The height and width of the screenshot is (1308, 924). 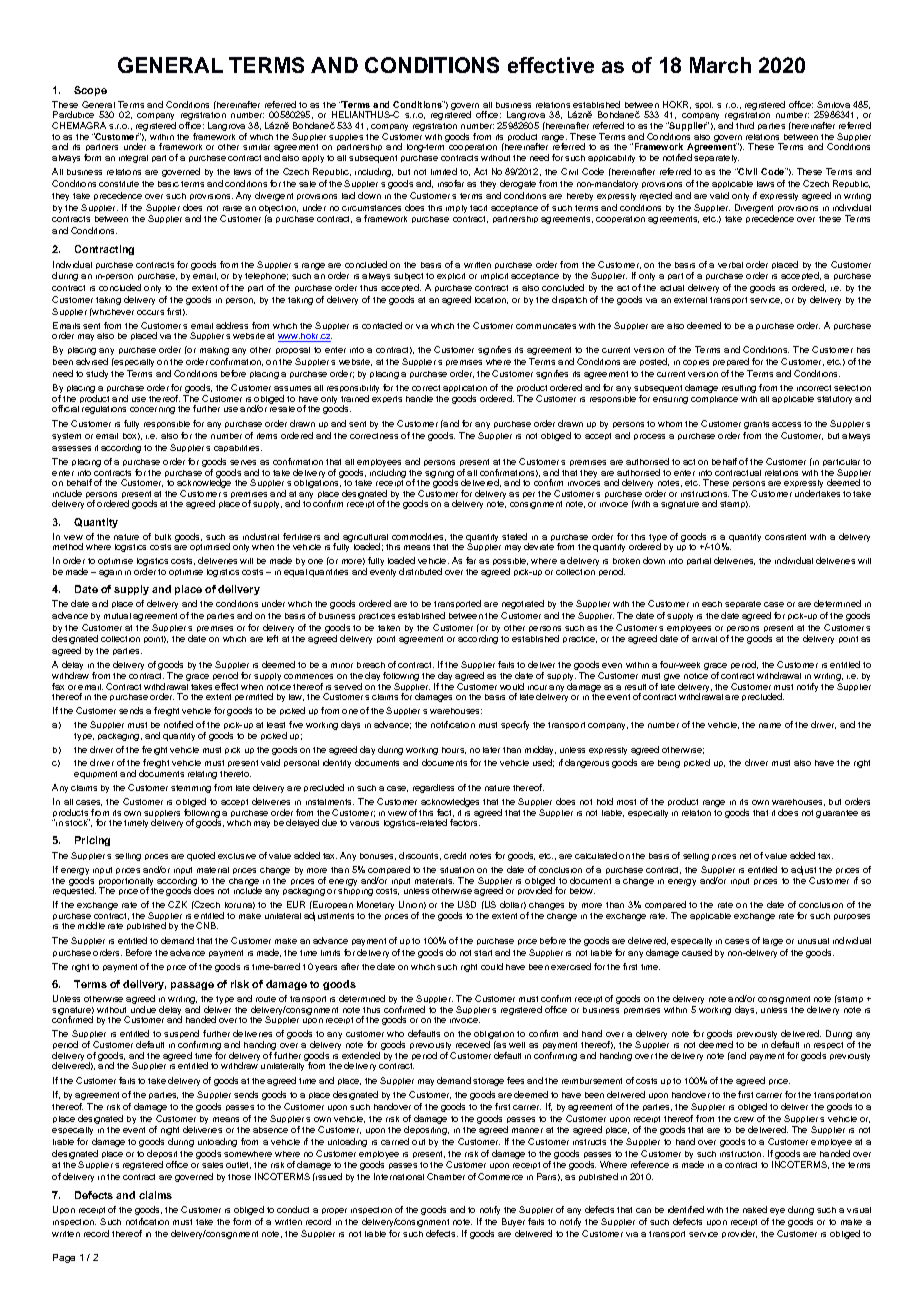 I want to click on application, so click(x=465, y=390).
